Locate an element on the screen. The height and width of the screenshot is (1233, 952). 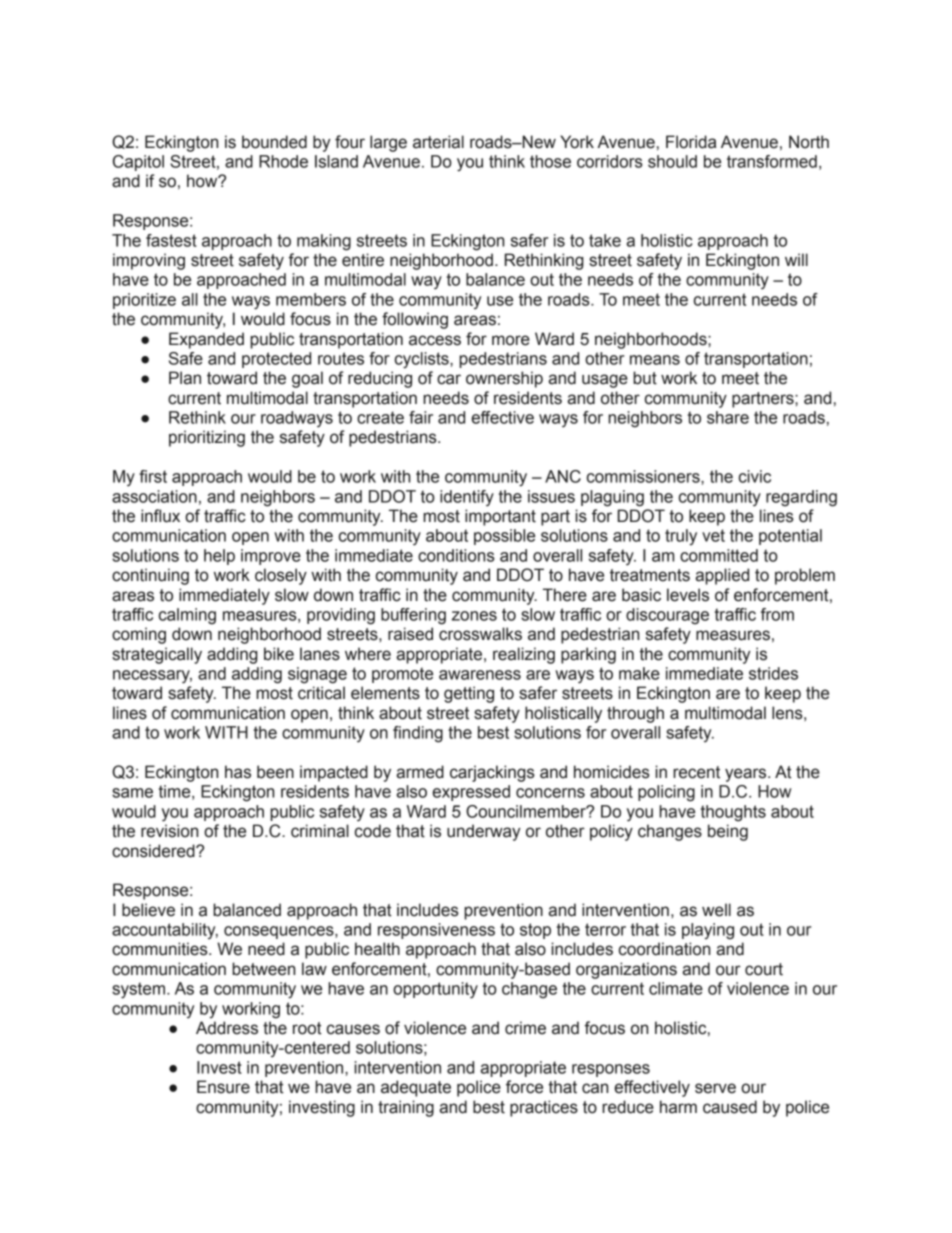
serve is located at coordinates (715, 1088).
